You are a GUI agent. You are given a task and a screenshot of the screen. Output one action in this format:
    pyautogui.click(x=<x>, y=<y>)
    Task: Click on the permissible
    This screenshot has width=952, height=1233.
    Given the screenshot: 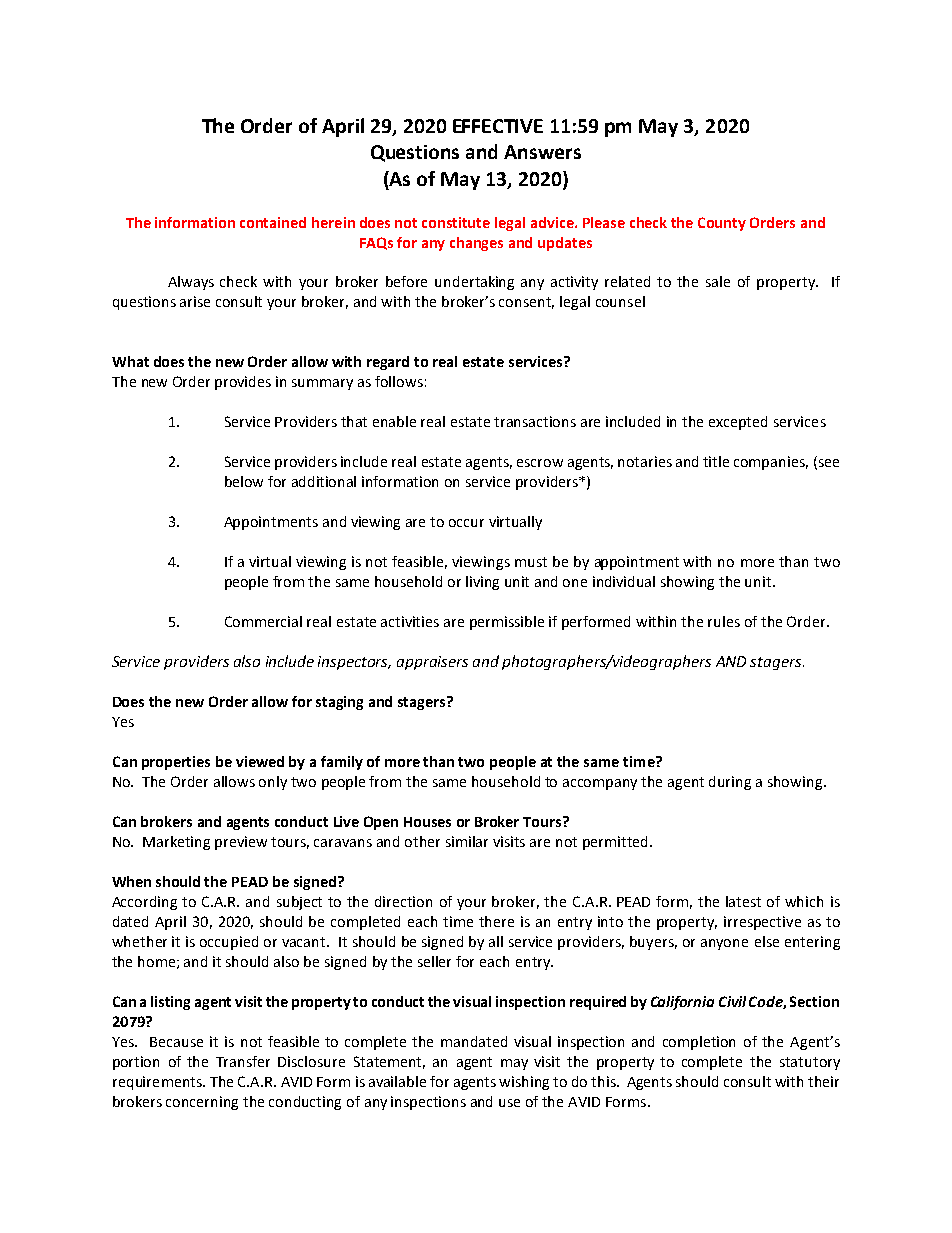 What is the action you would take?
    pyautogui.click(x=507, y=623)
